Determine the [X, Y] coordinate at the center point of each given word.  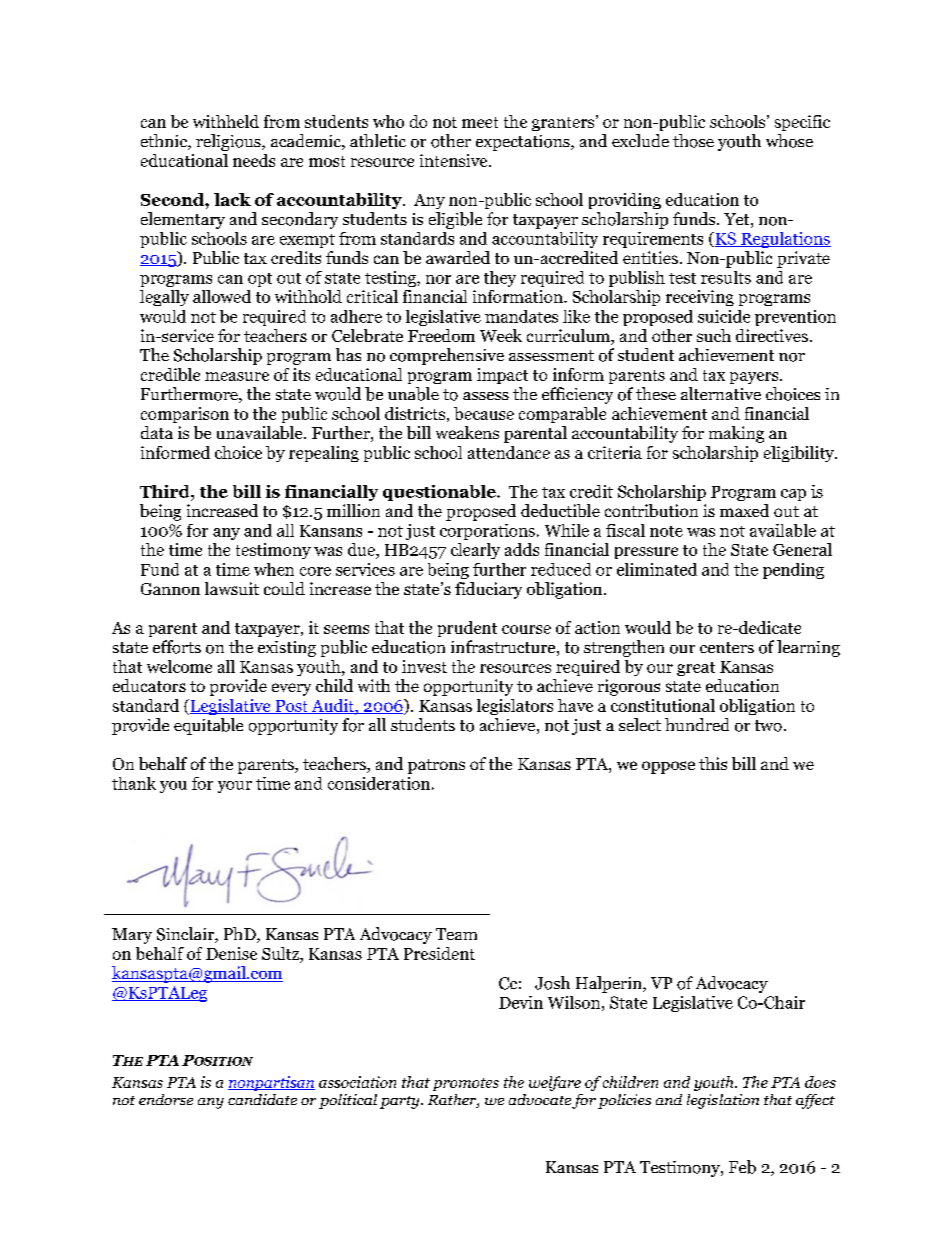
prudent [467, 629]
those [693, 141]
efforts [177, 647]
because [484, 413]
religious [229, 142]
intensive [455, 160]
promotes [466, 1084]
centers [727, 647]
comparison [185, 415]
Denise [231, 953]
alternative [721, 393]
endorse [166, 1099]
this [713, 763]
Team [456, 934]
